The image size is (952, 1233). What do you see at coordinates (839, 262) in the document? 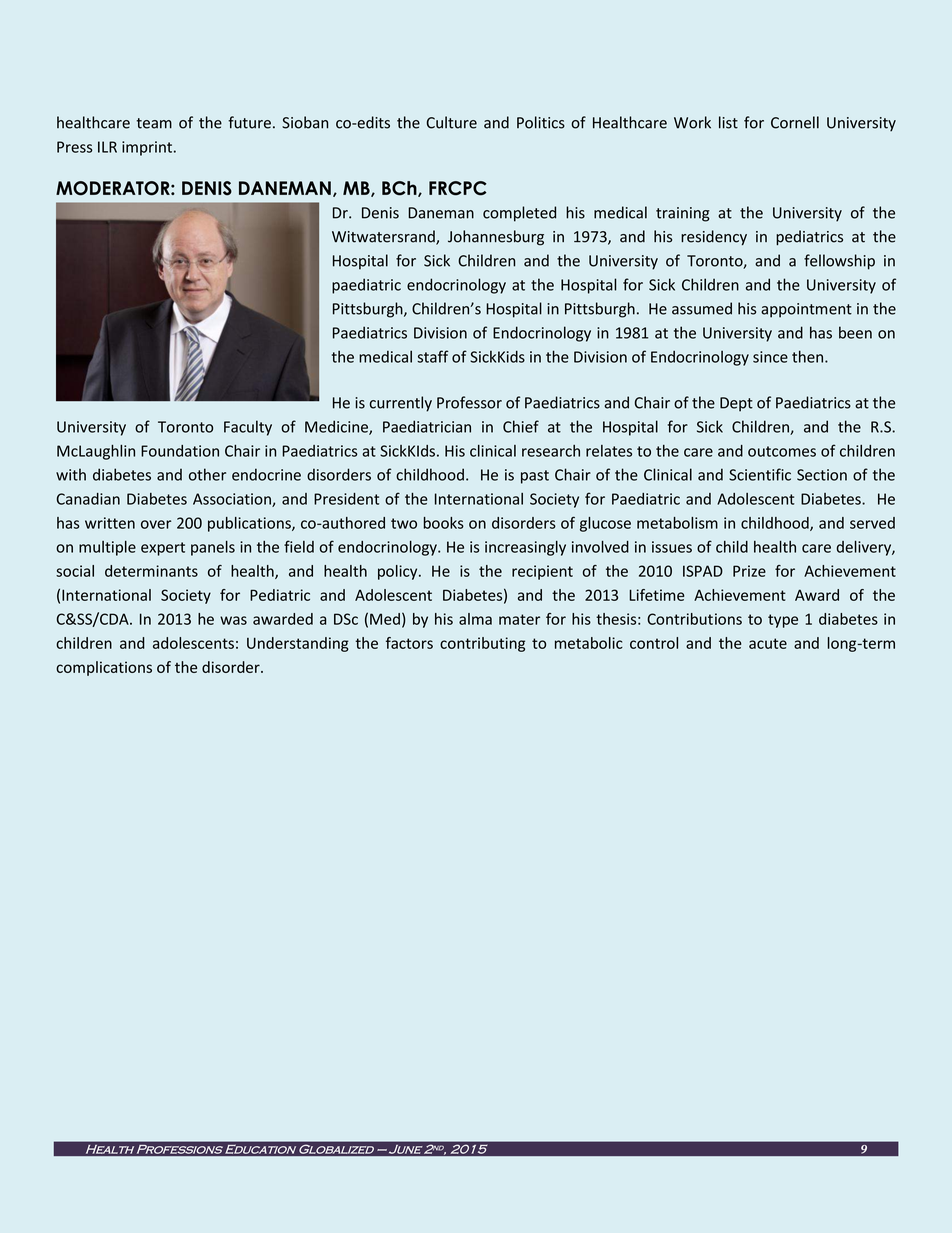
I see `fellowship` at bounding box center [839, 262].
